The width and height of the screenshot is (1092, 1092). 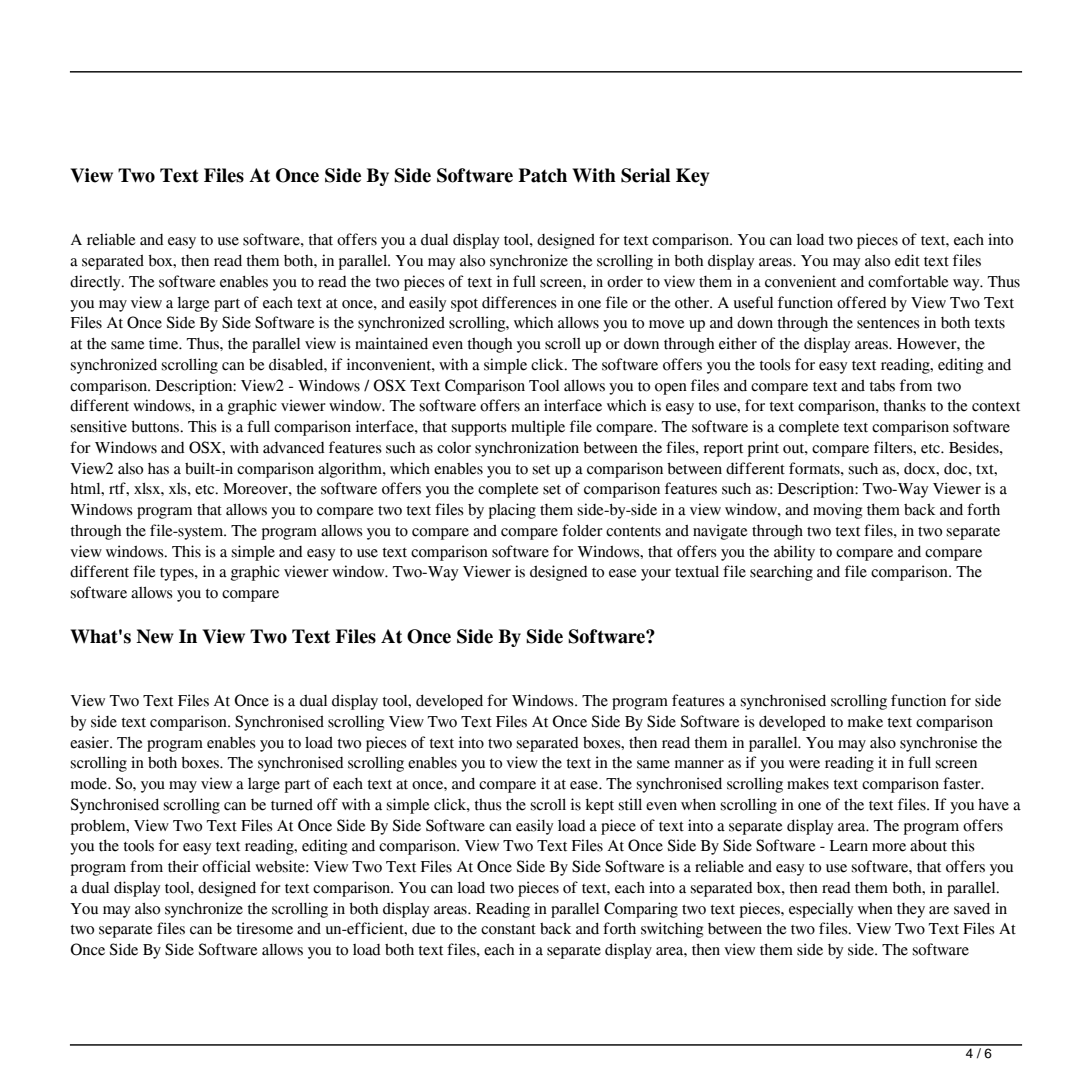 I want to click on ability, so click(x=794, y=553).
